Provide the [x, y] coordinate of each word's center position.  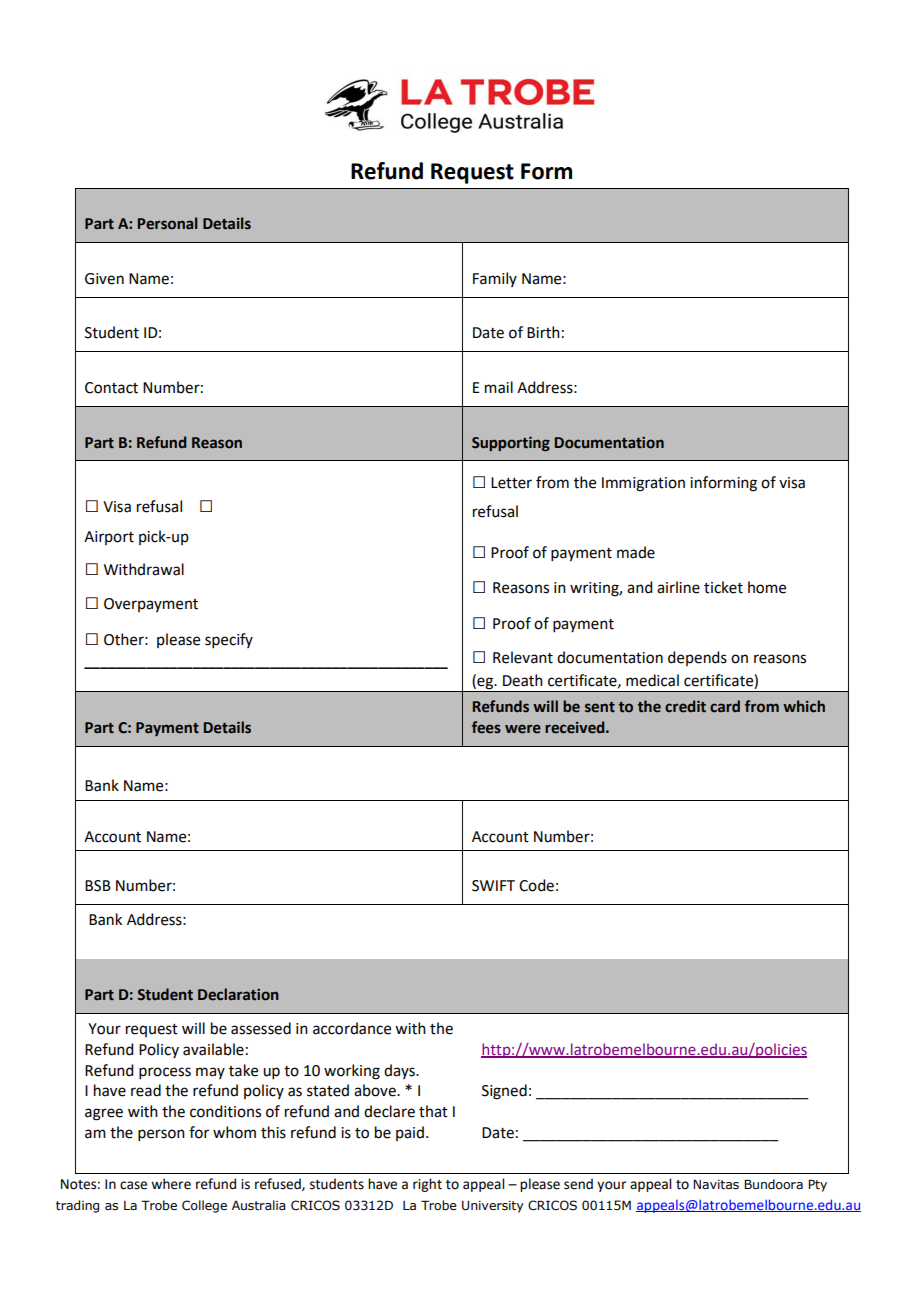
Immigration [643, 484]
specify [229, 640]
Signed [504, 1092]
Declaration [238, 994]
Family [495, 279]
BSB [98, 886]
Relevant [523, 657]
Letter [511, 483]
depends [697, 658]
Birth [543, 332]
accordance [352, 1028]
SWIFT [493, 886]
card [725, 706]
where [171, 1184]
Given [104, 279]
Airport [109, 538]
